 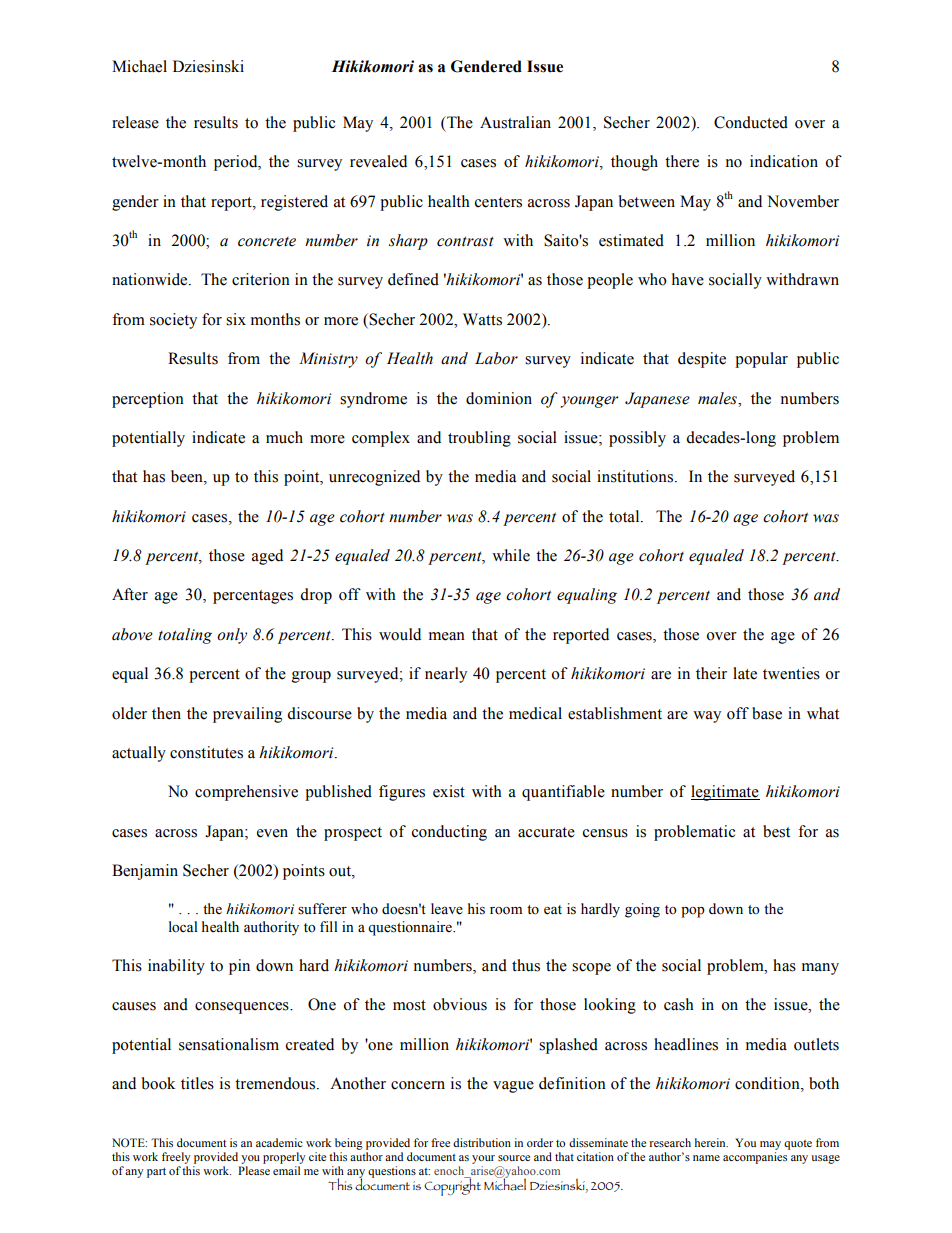 What do you see at coordinates (449, 833) in the screenshot?
I see `conducting` at bounding box center [449, 833].
